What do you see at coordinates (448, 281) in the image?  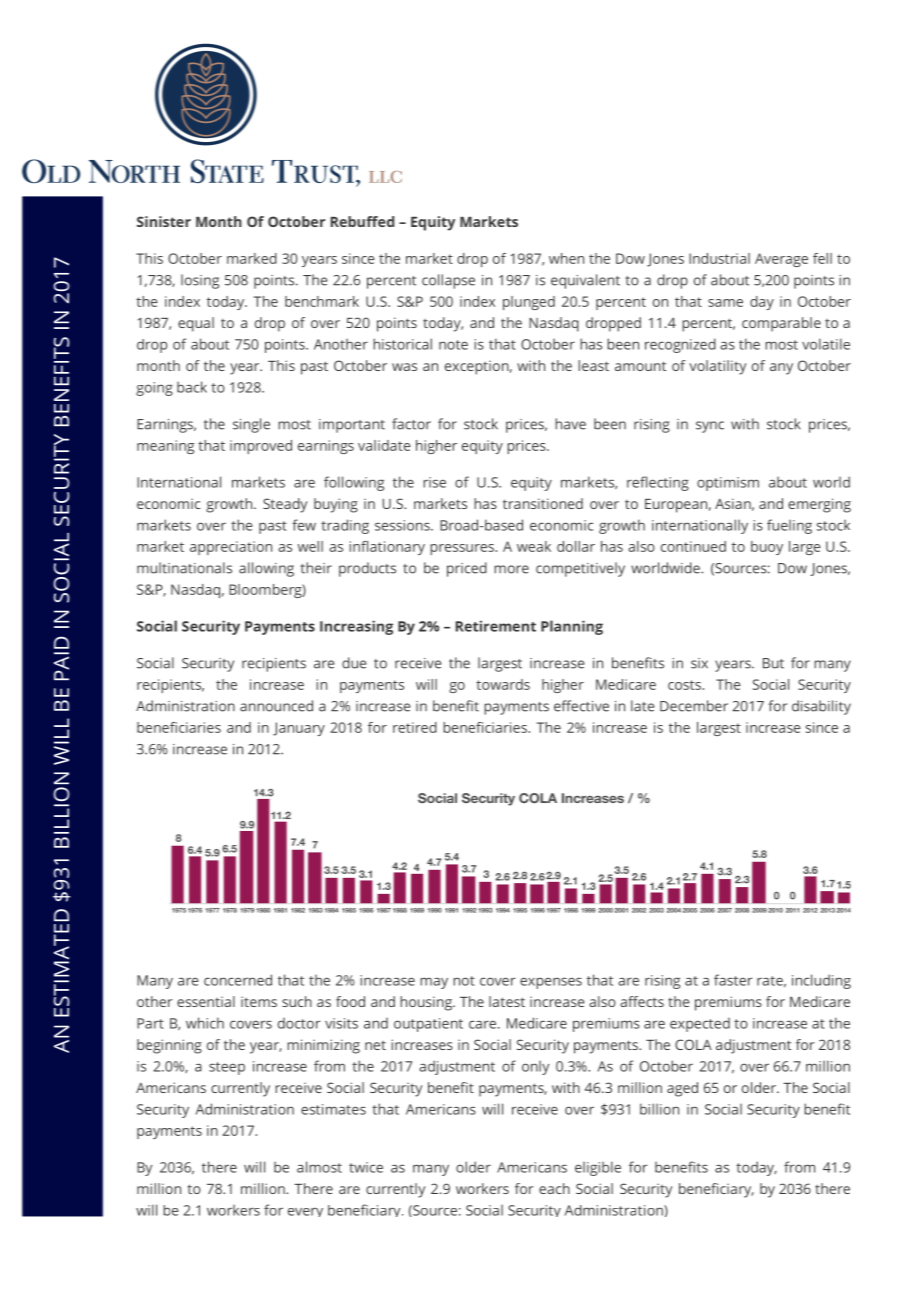 I see `collapse` at bounding box center [448, 281].
